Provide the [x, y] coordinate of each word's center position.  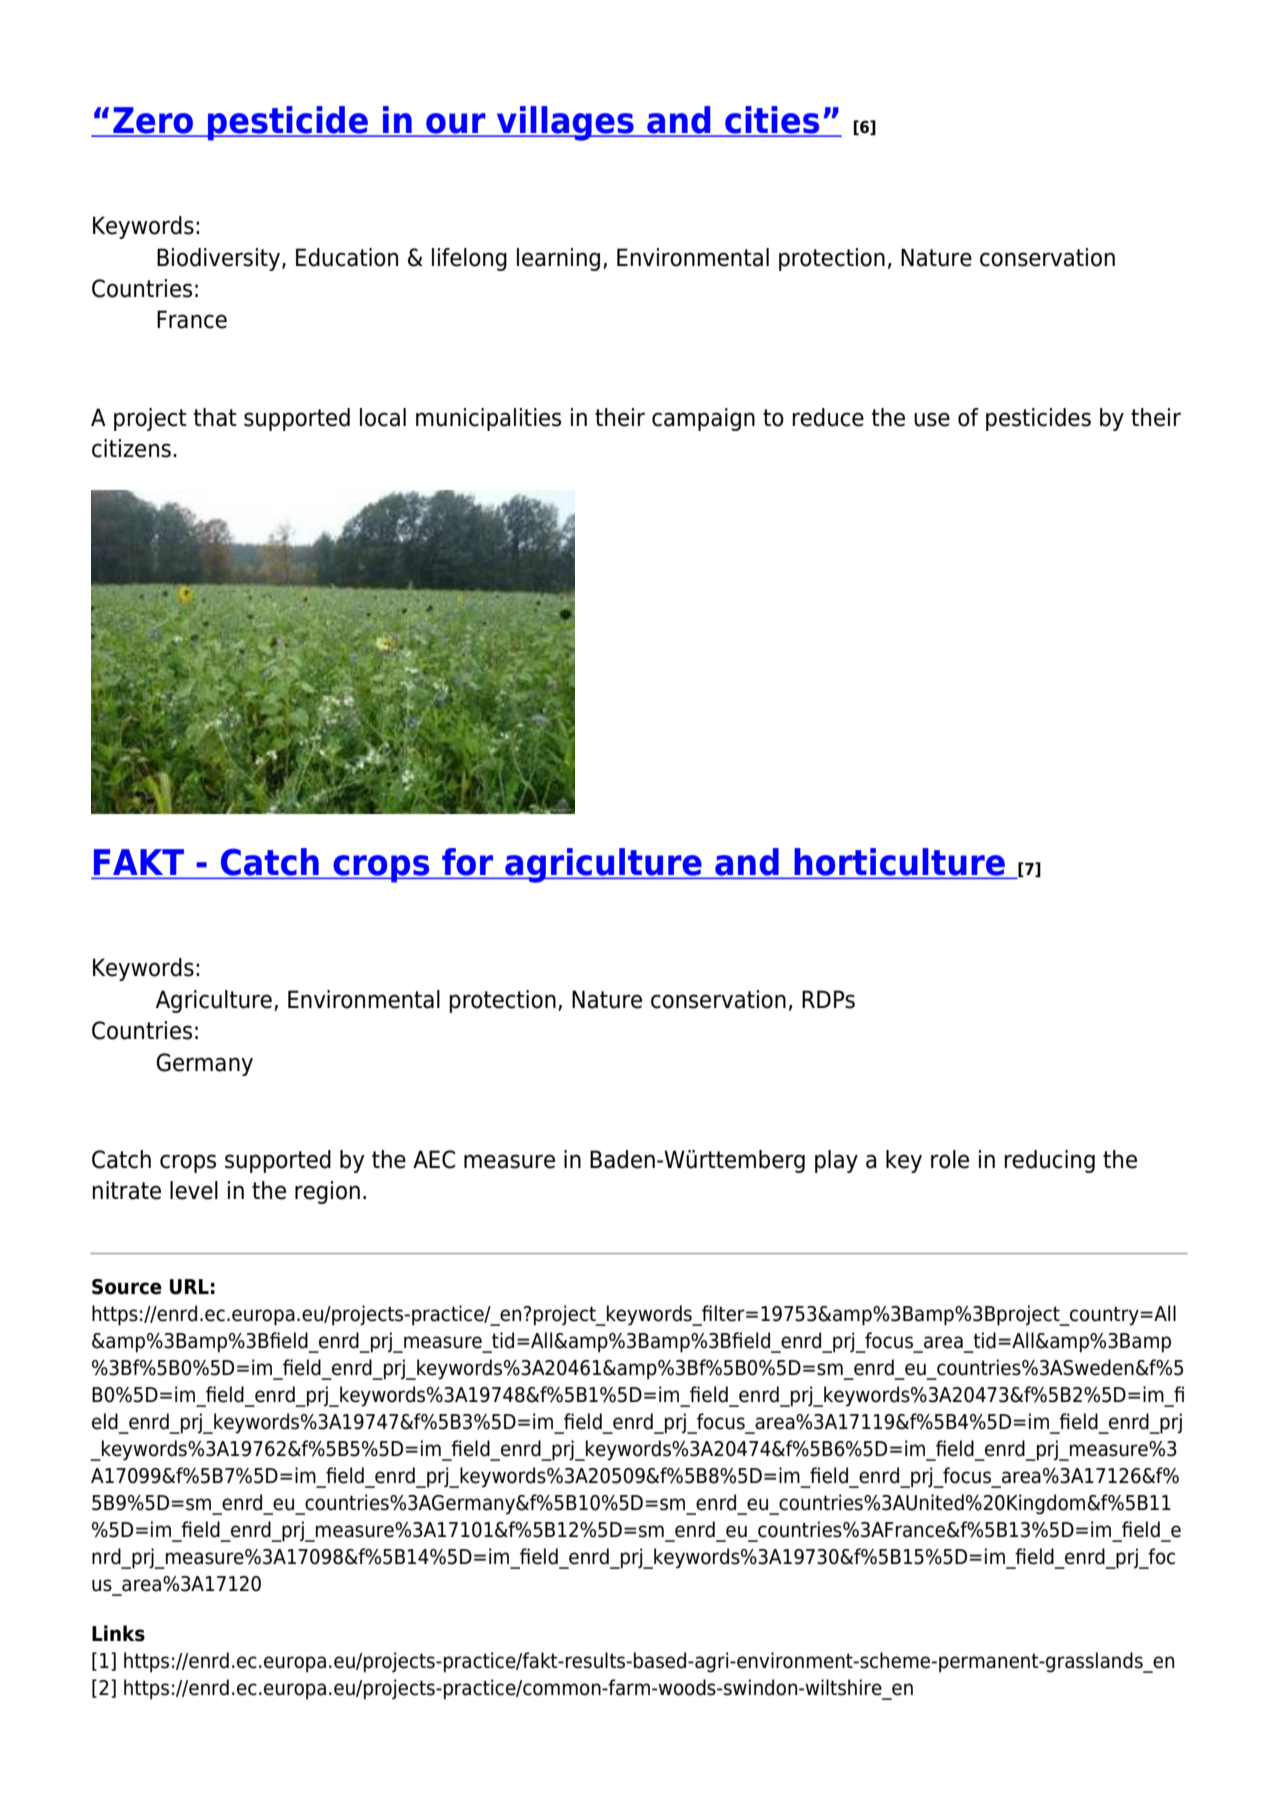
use [932, 419]
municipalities [488, 419]
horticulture [899, 863]
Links [118, 1633]
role [950, 1159]
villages [565, 123]
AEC [434, 1159]
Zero [153, 121]
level [194, 1190]
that [215, 417]
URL [189, 1287]
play [836, 1161]
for [468, 863]
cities [772, 121]
